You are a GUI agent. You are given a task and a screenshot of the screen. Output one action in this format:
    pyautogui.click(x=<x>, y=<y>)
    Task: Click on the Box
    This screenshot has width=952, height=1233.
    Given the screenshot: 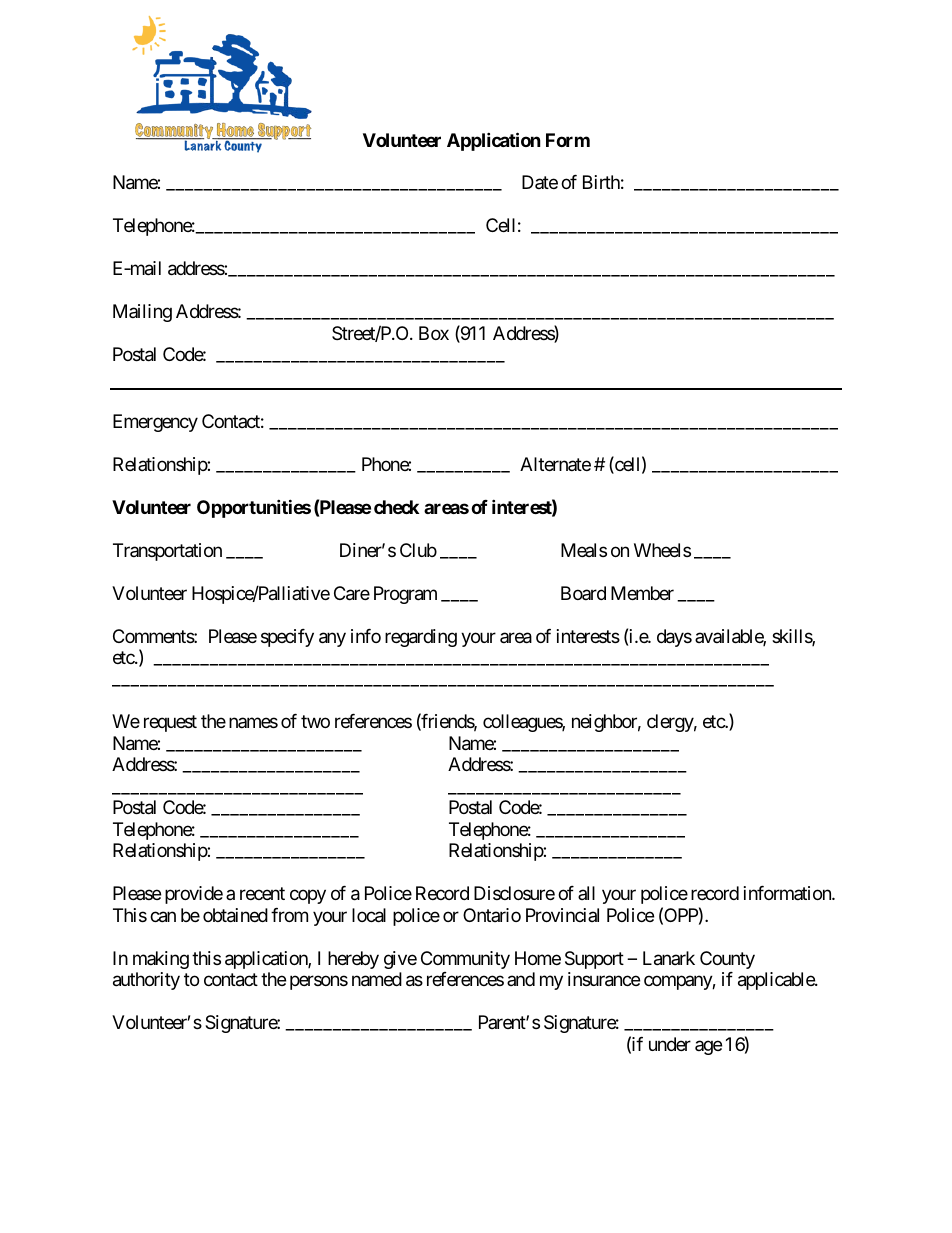 What is the action you would take?
    pyautogui.click(x=434, y=333)
